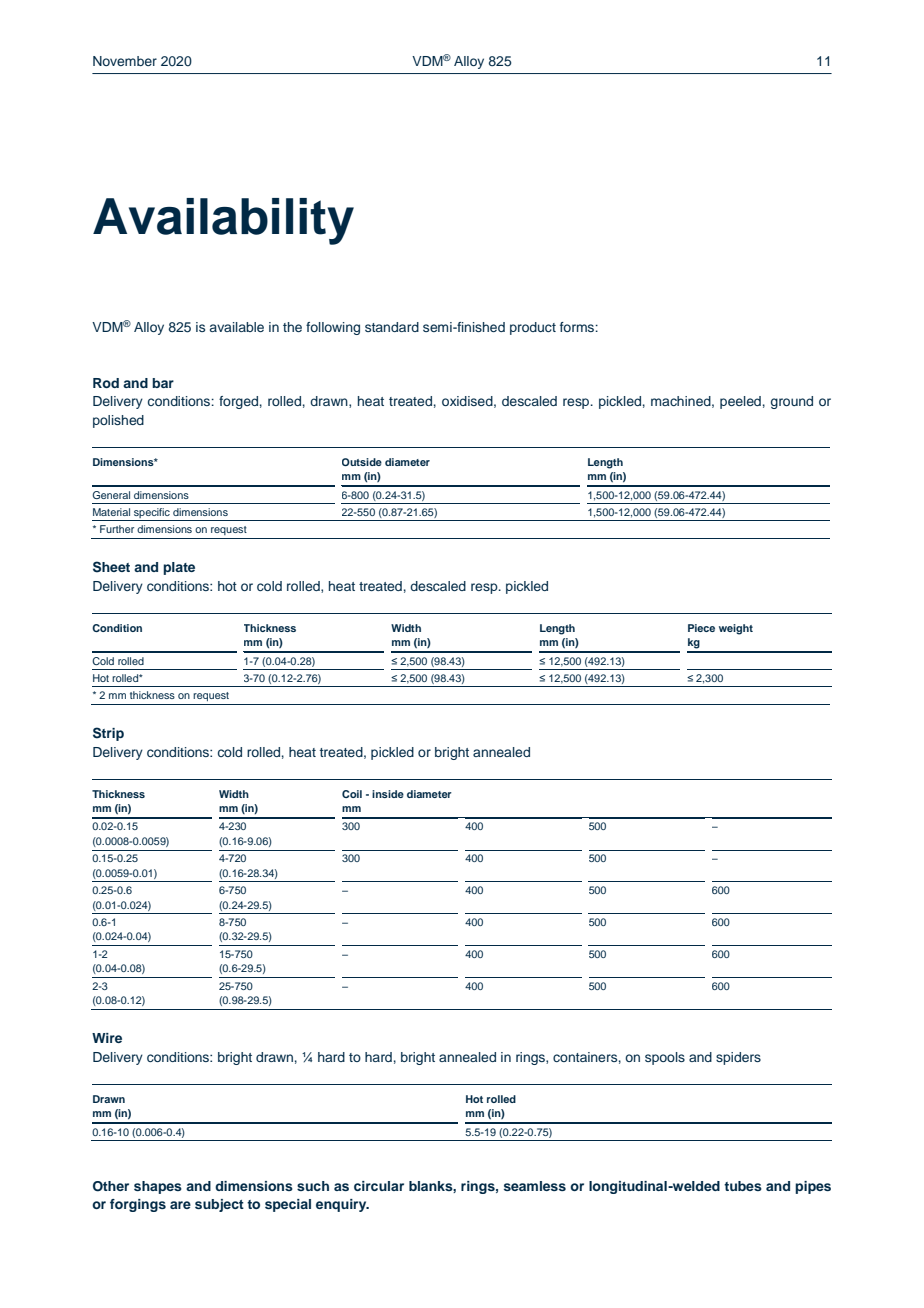 The image size is (924, 1308). I want to click on November, so click(125, 61).
